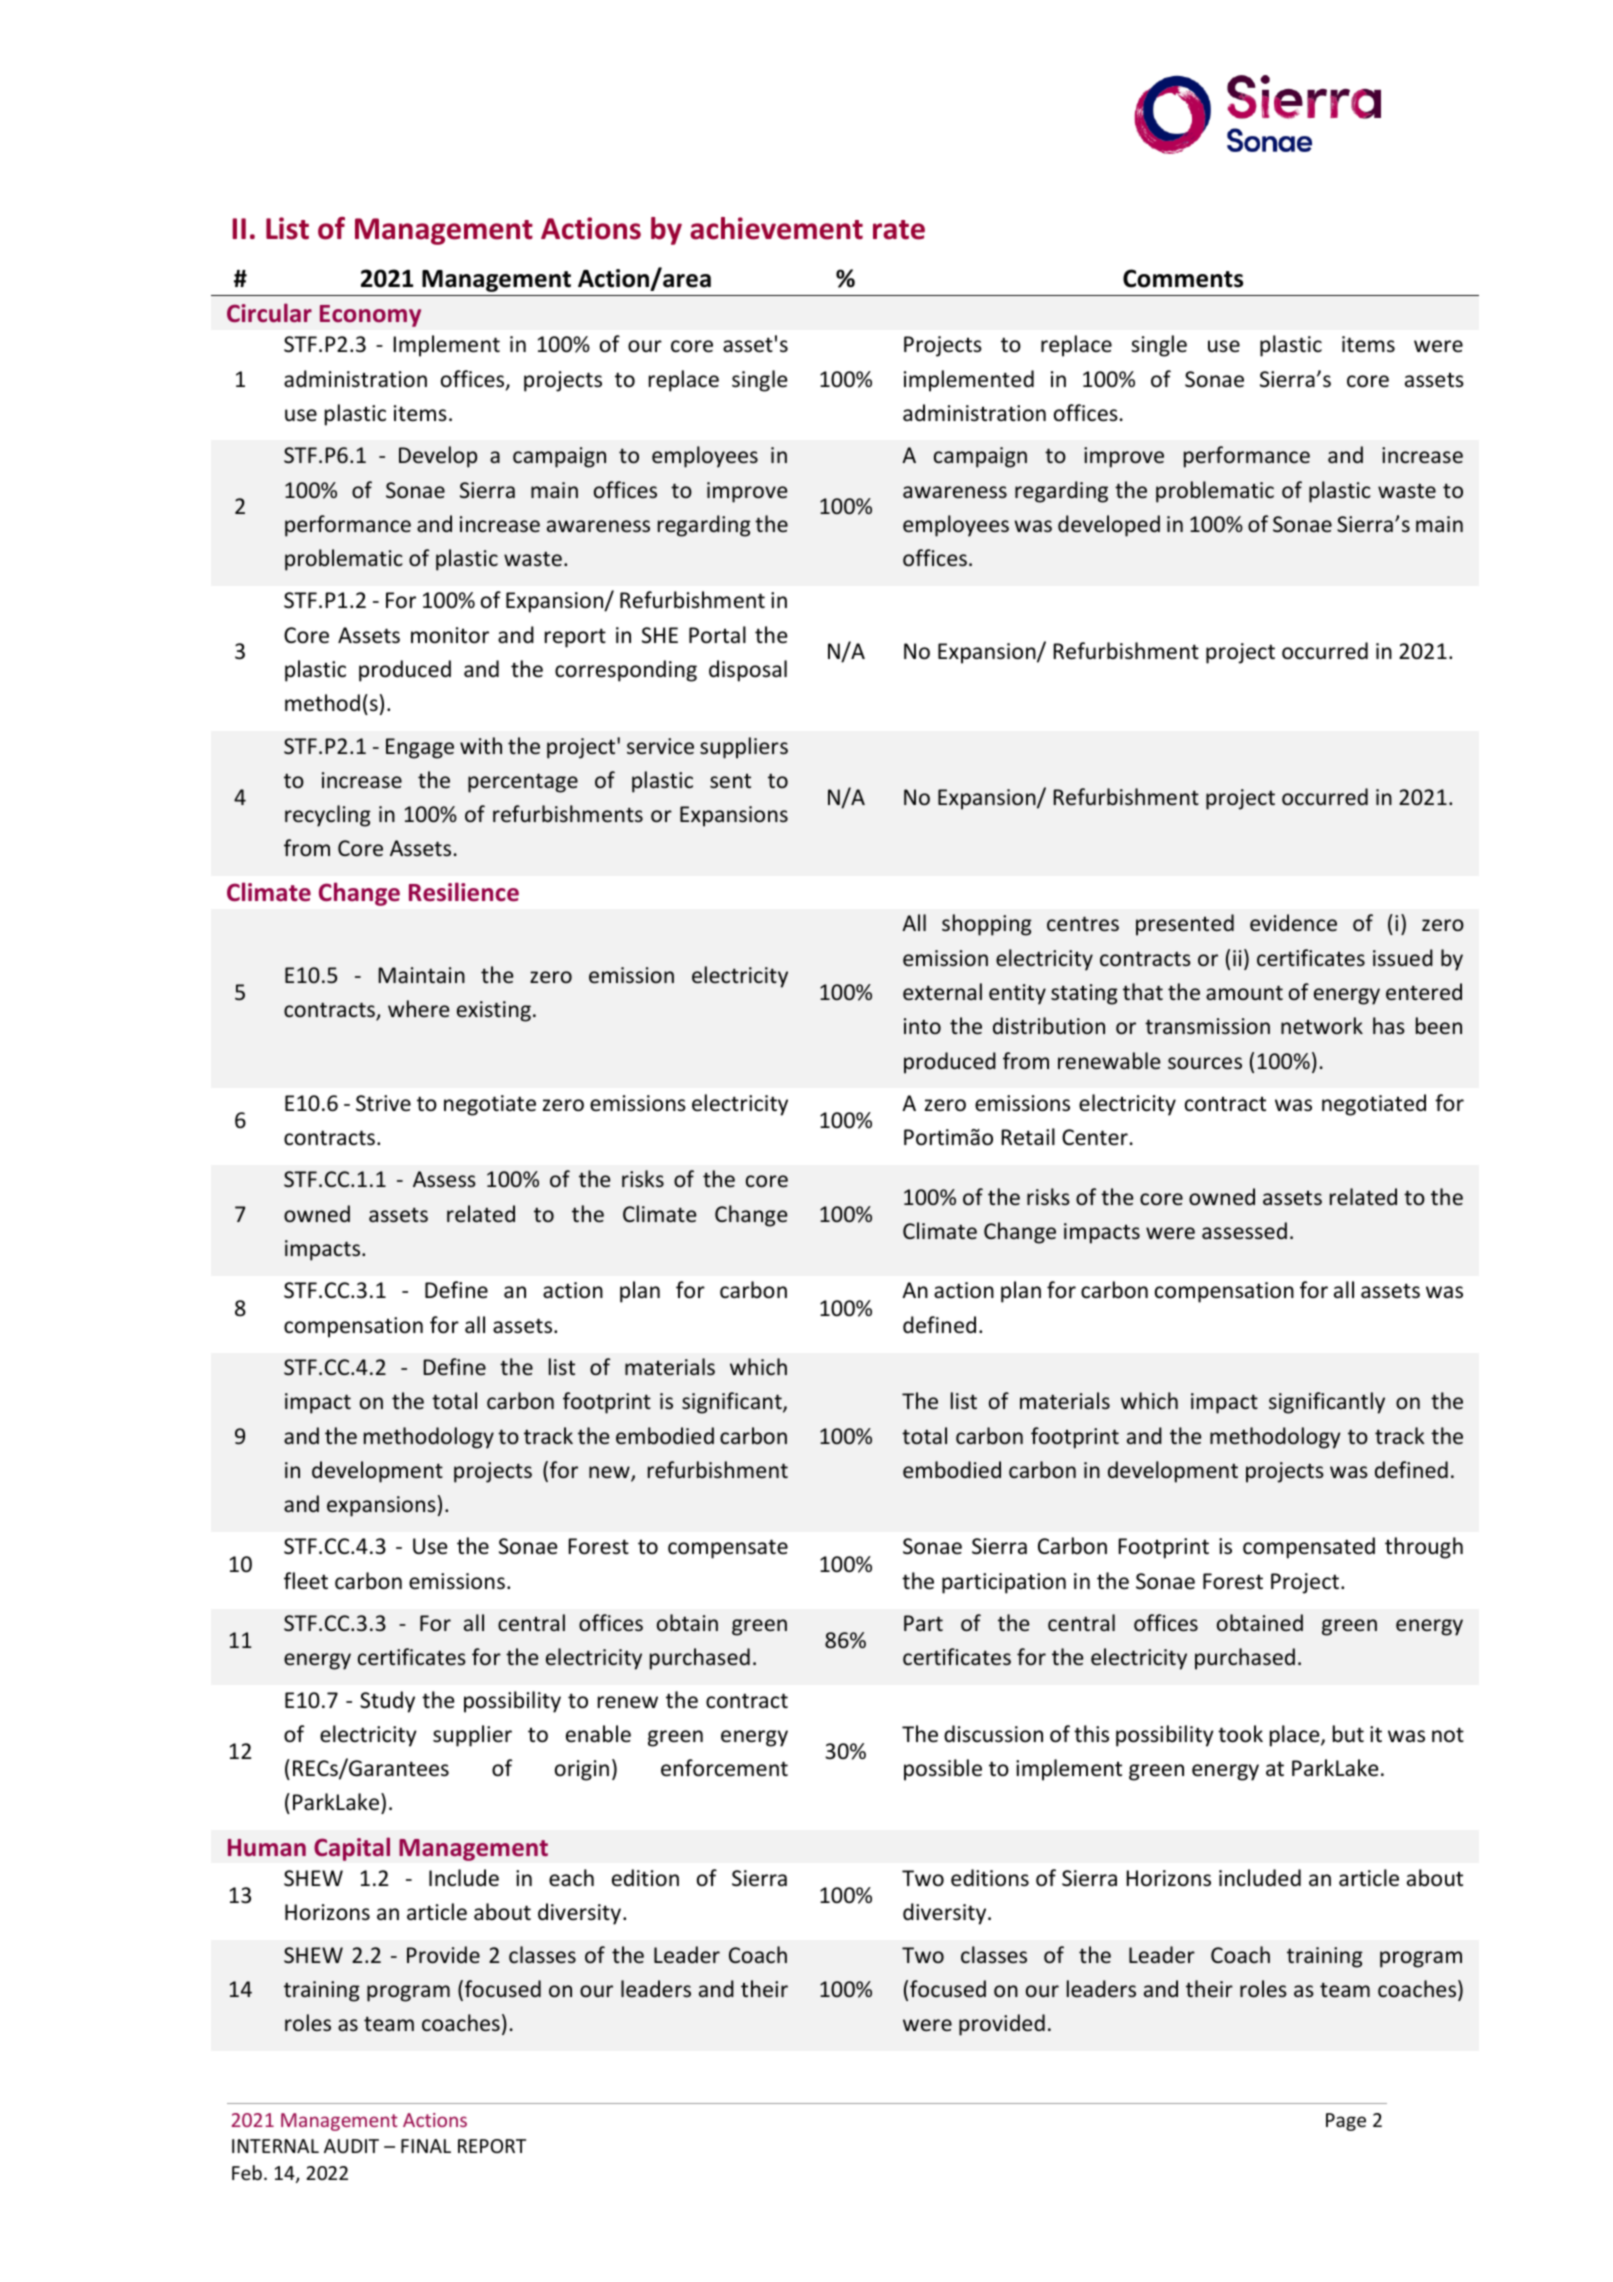 Image resolution: width=1613 pixels, height=2282 pixels. Describe the element at coordinates (383, 1103) in the page. I see `Strive` at that location.
